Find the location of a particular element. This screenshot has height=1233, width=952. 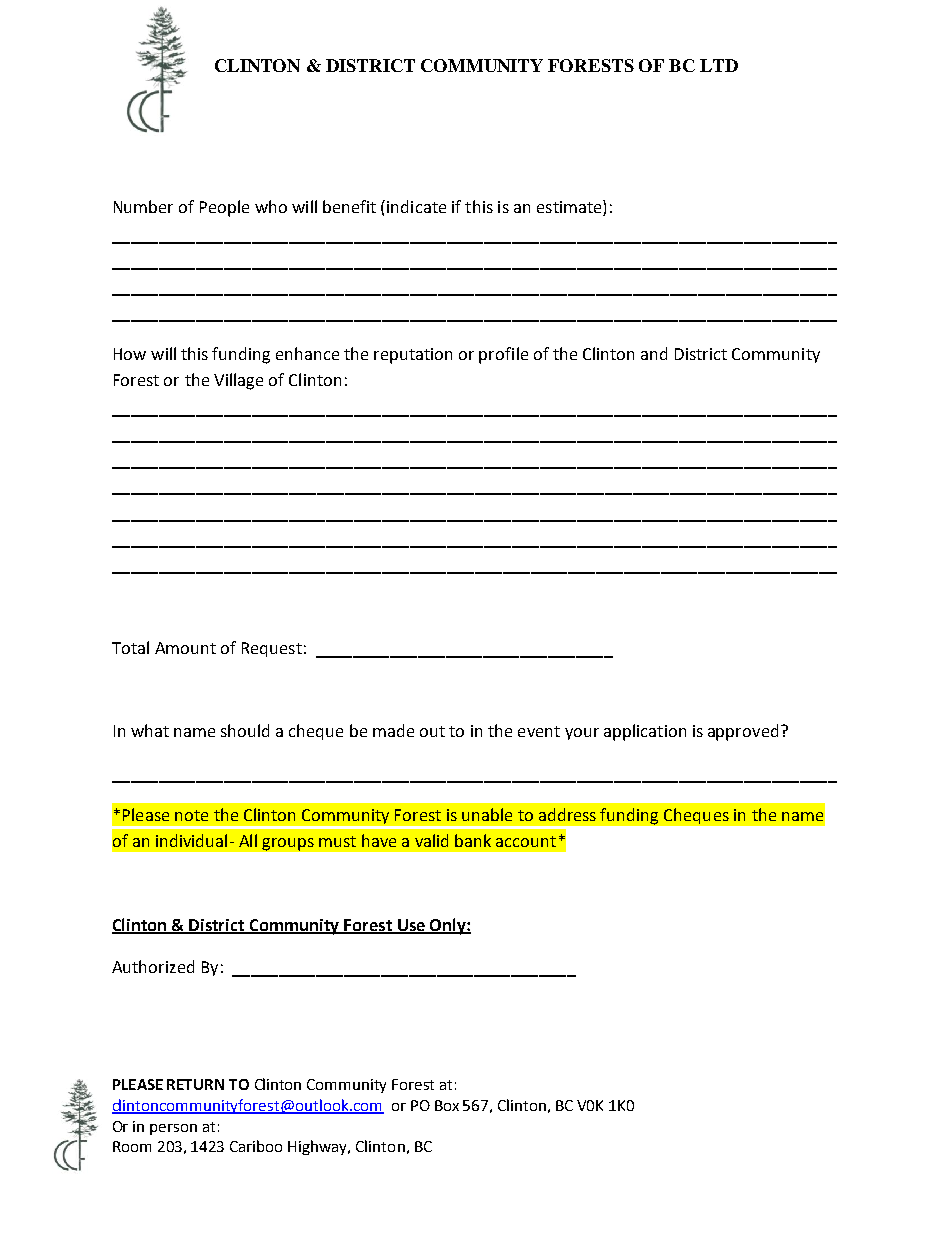

reputation is located at coordinates (413, 356).
